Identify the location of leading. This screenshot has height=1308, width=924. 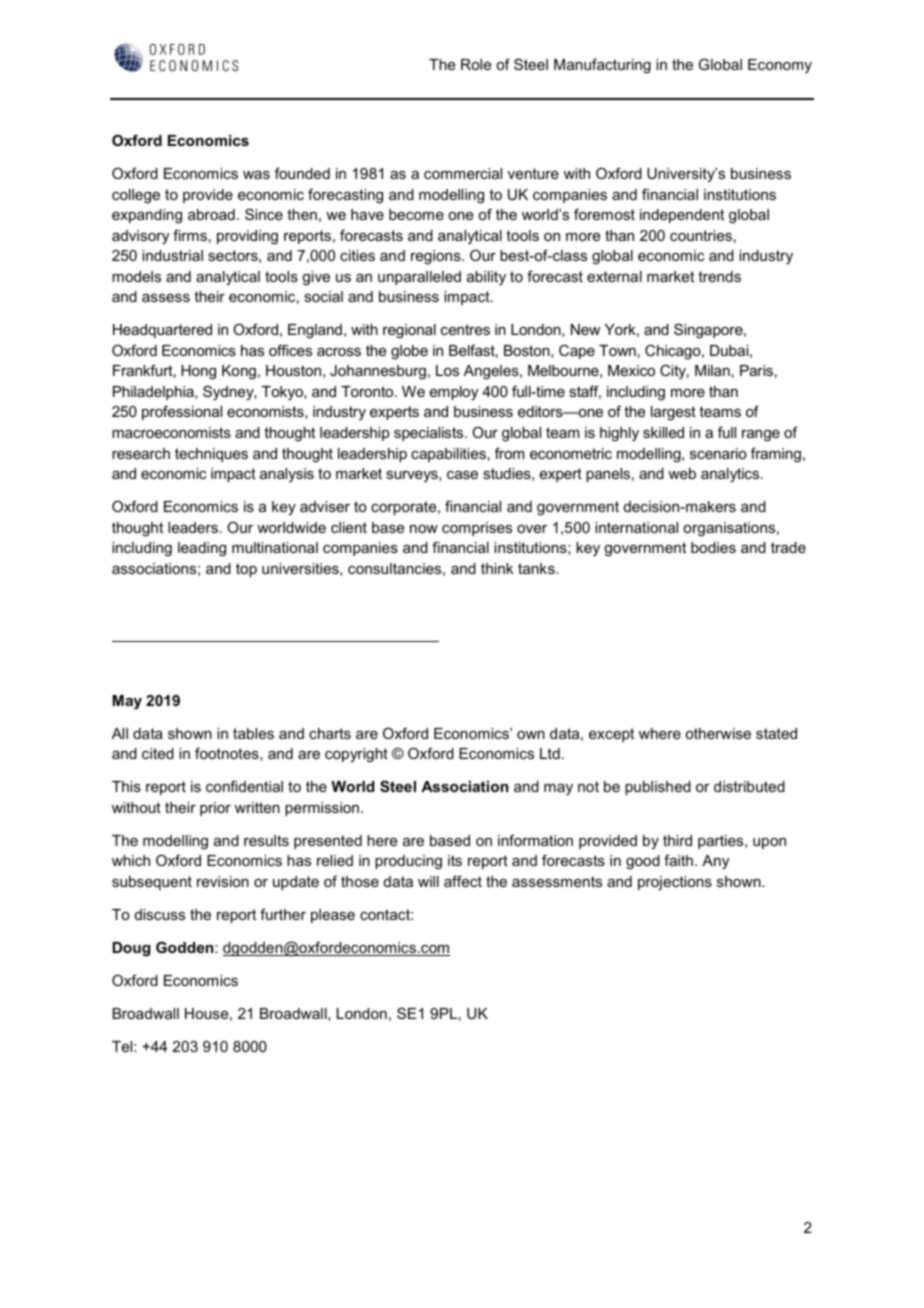
(202, 549).
